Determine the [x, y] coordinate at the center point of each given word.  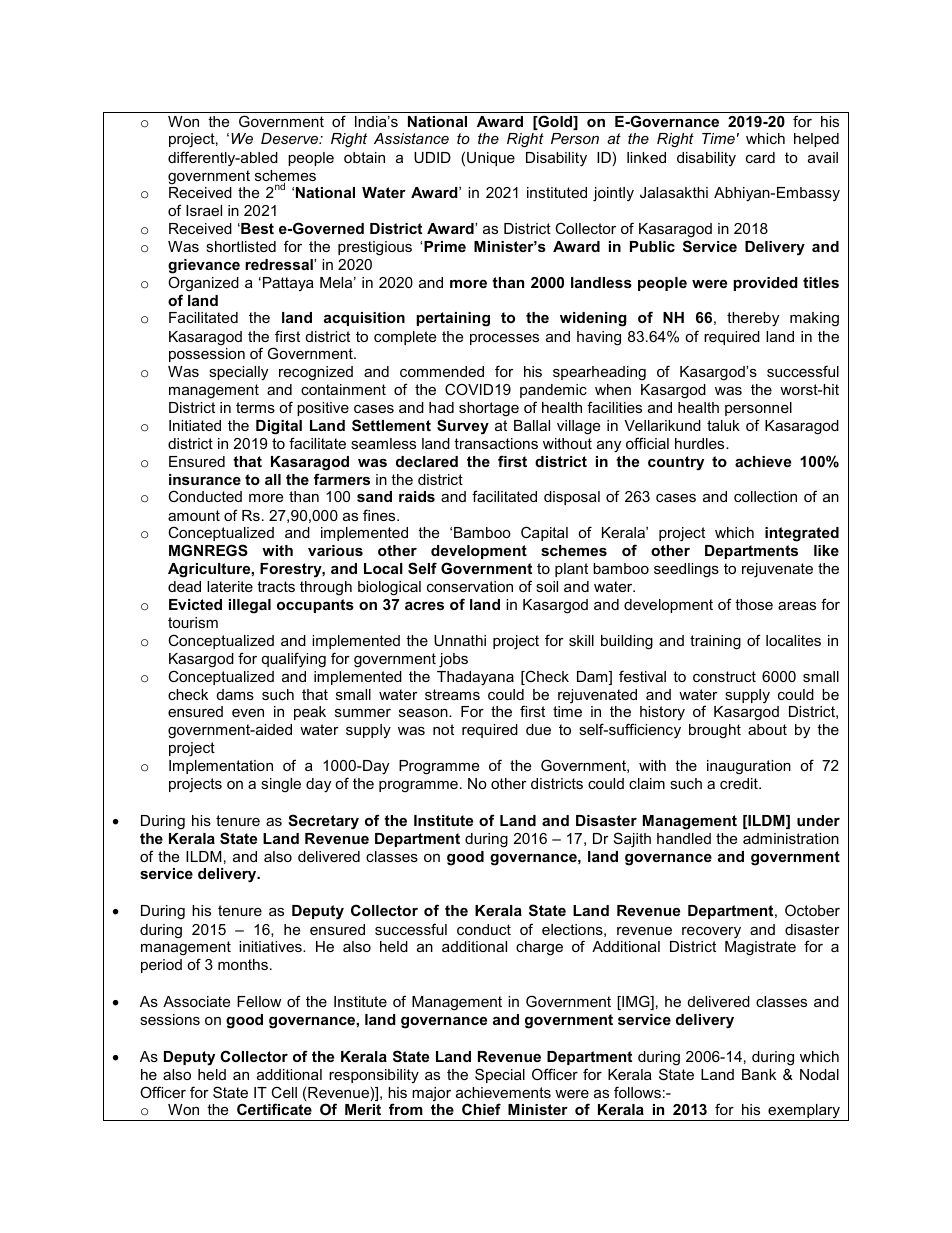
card [760, 157]
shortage [489, 409]
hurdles [701, 443]
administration [791, 838]
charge [539, 948]
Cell [284, 1092]
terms [255, 407]
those [754, 604]
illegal [250, 606]
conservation [470, 586]
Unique [491, 159]
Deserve [291, 138]
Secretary [323, 822]
